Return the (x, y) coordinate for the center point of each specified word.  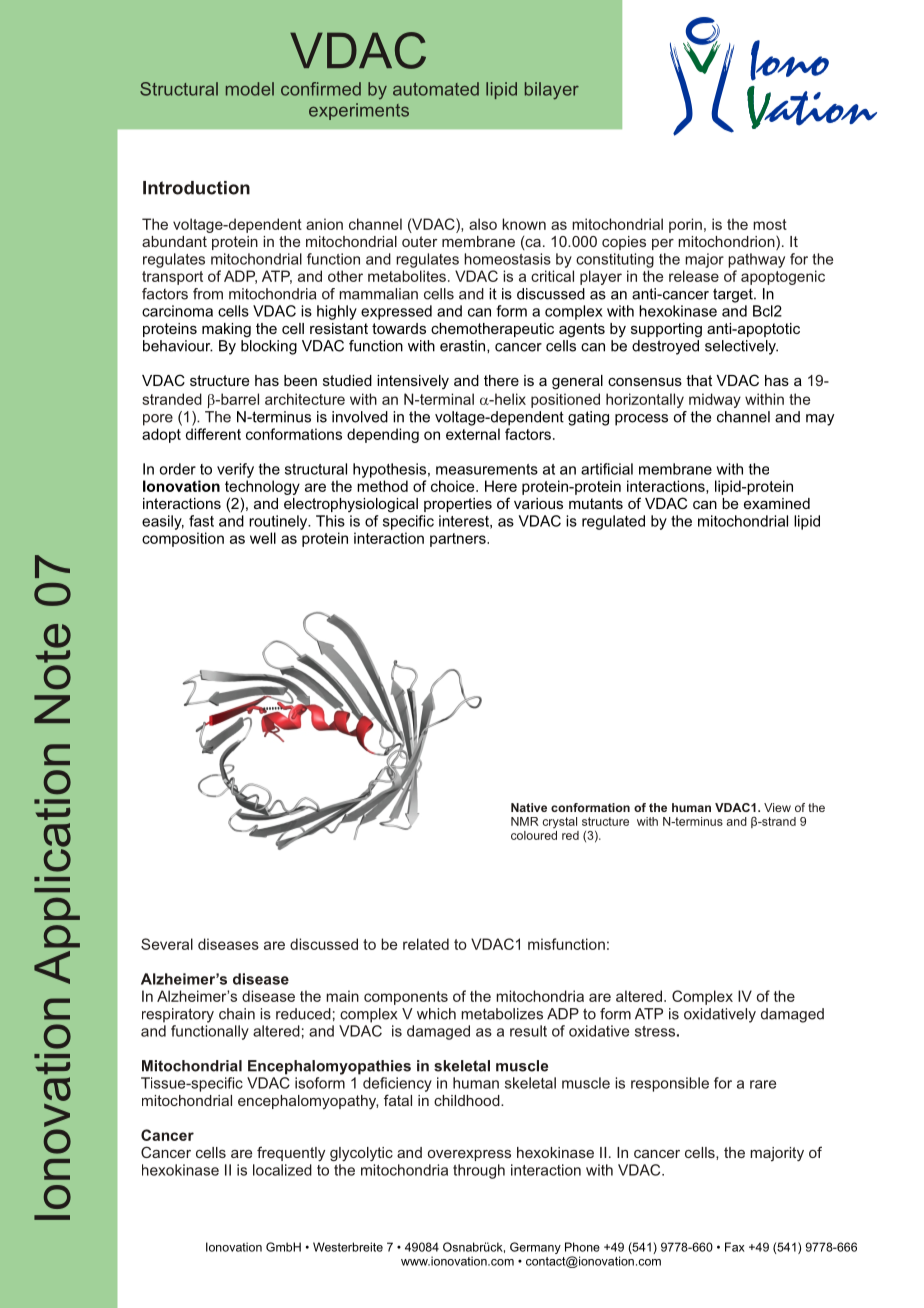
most (770, 224)
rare (763, 1084)
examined (777, 503)
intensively (413, 382)
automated (436, 89)
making (226, 330)
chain (237, 1014)
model (250, 89)
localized (282, 1170)
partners (459, 540)
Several (167, 944)
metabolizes (502, 1014)
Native (529, 807)
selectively (741, 347)
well (263, 538)
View (777, 807)
